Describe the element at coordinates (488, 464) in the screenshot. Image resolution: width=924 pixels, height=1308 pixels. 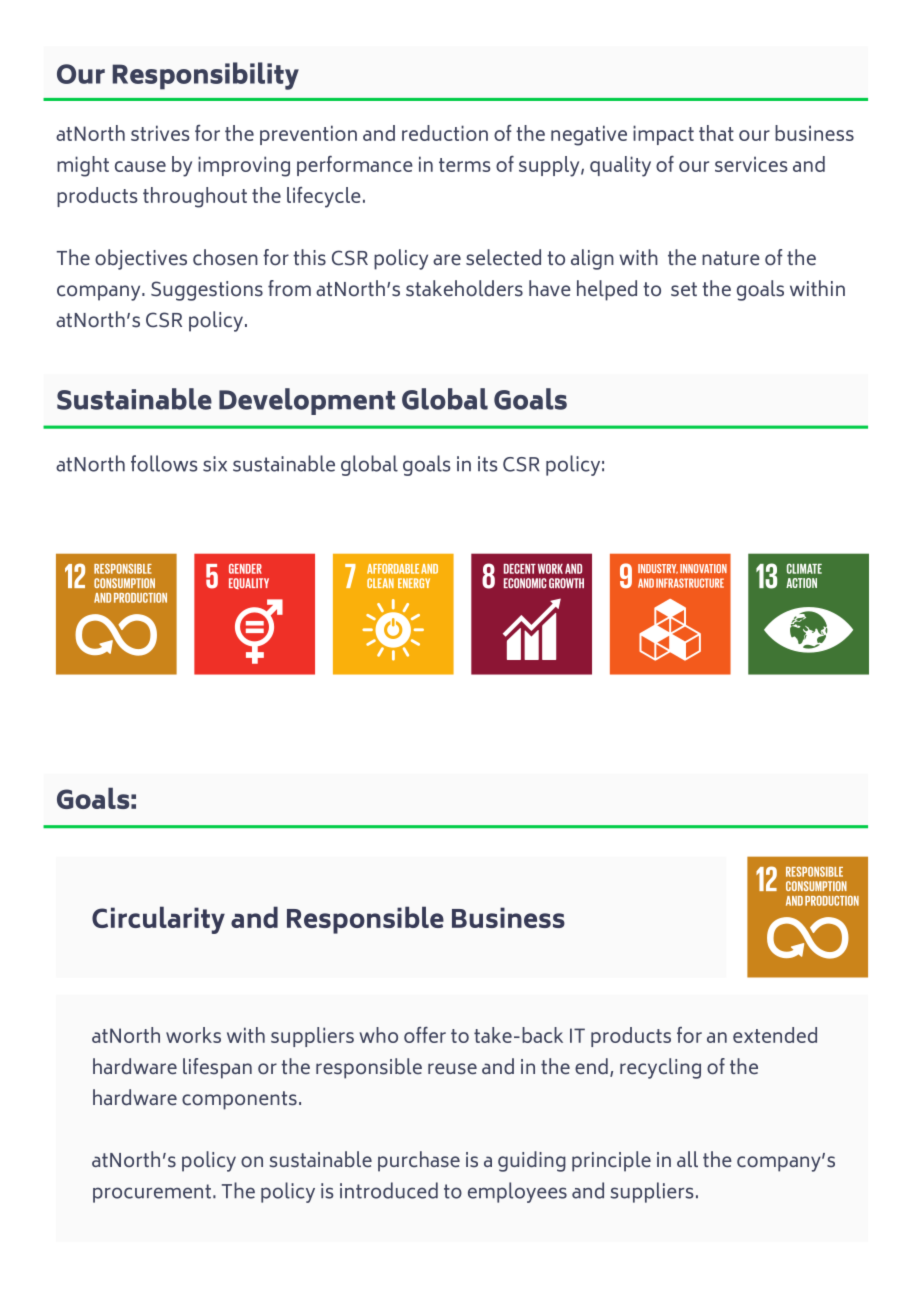
I see `its` at that location.
